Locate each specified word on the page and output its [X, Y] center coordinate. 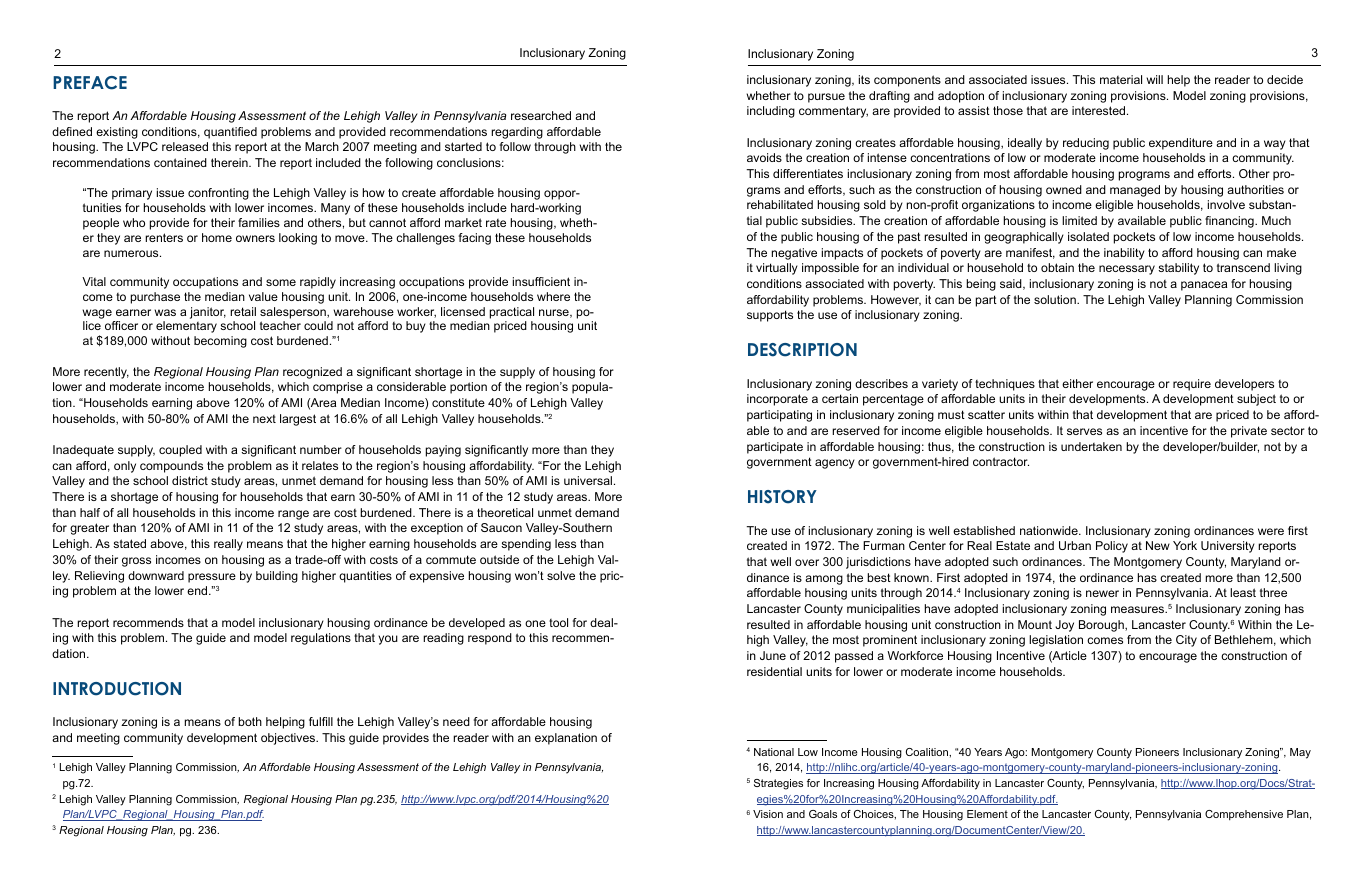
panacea [1204, 286]
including [771, 112]
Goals [823, 814]
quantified [230, 133]
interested [1100, 110]
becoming [220, 342]
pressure [212, 578]
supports [770, 316]
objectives [289, 739]
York [1185, 545]
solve [561, 575]
